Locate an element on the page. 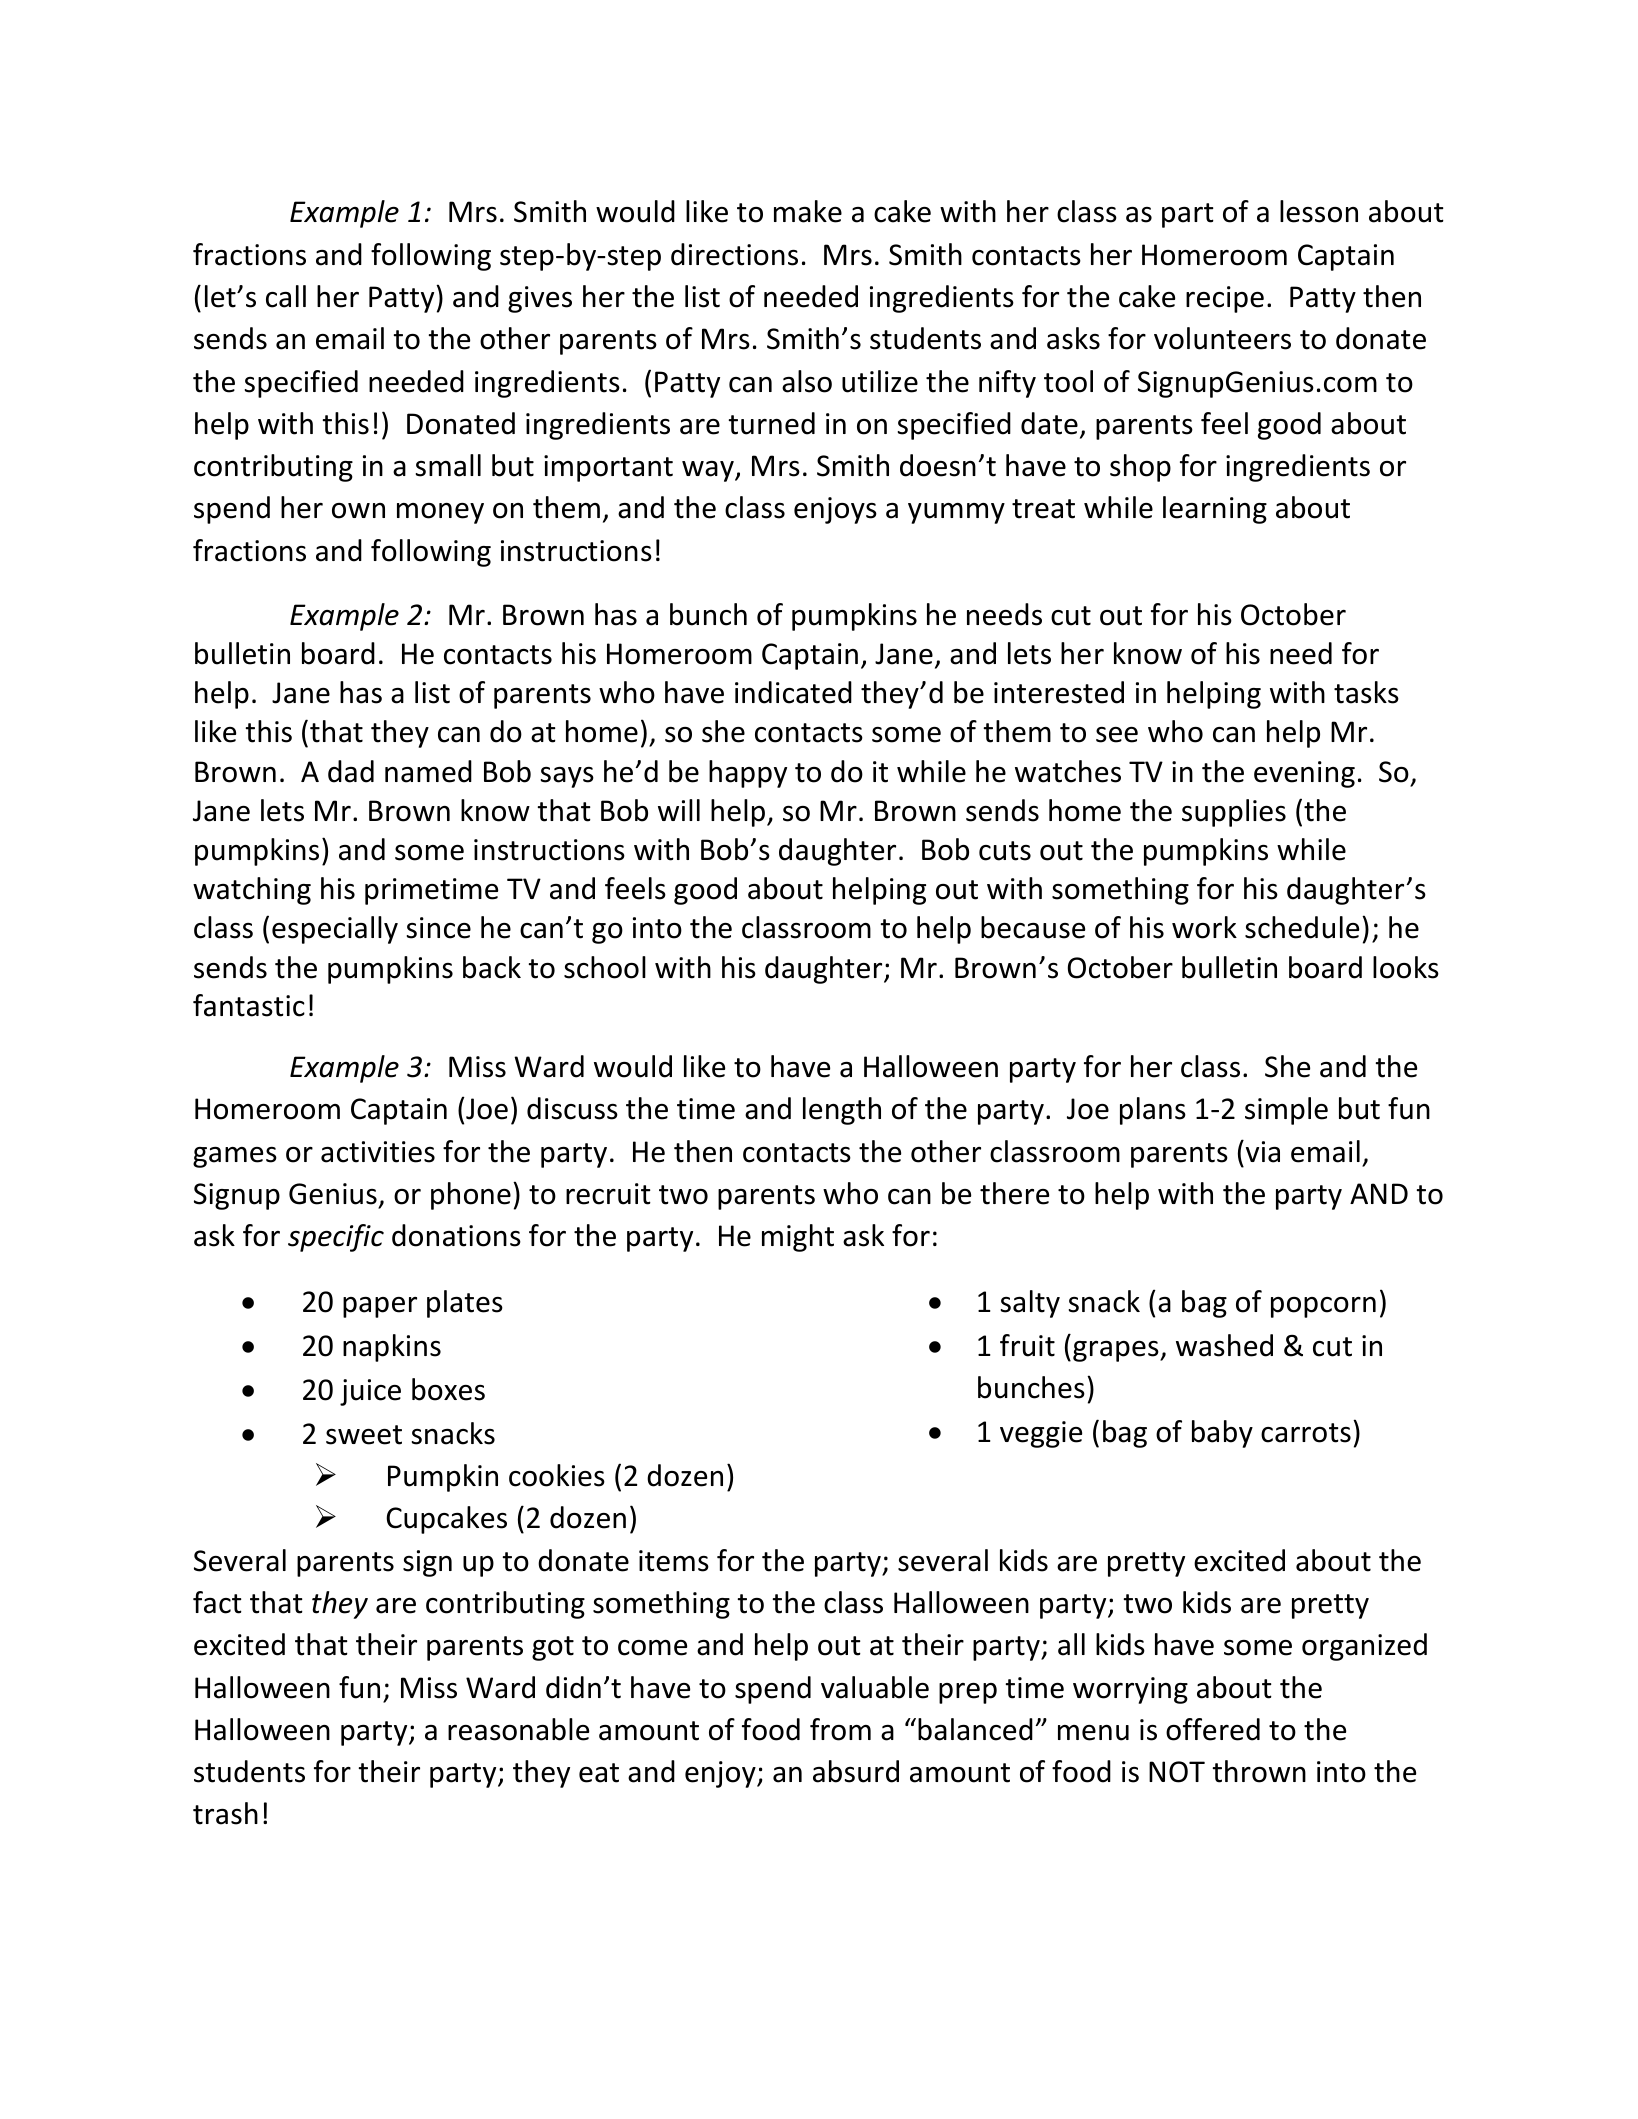  thrown is located at coordinates (1259, 1771).
